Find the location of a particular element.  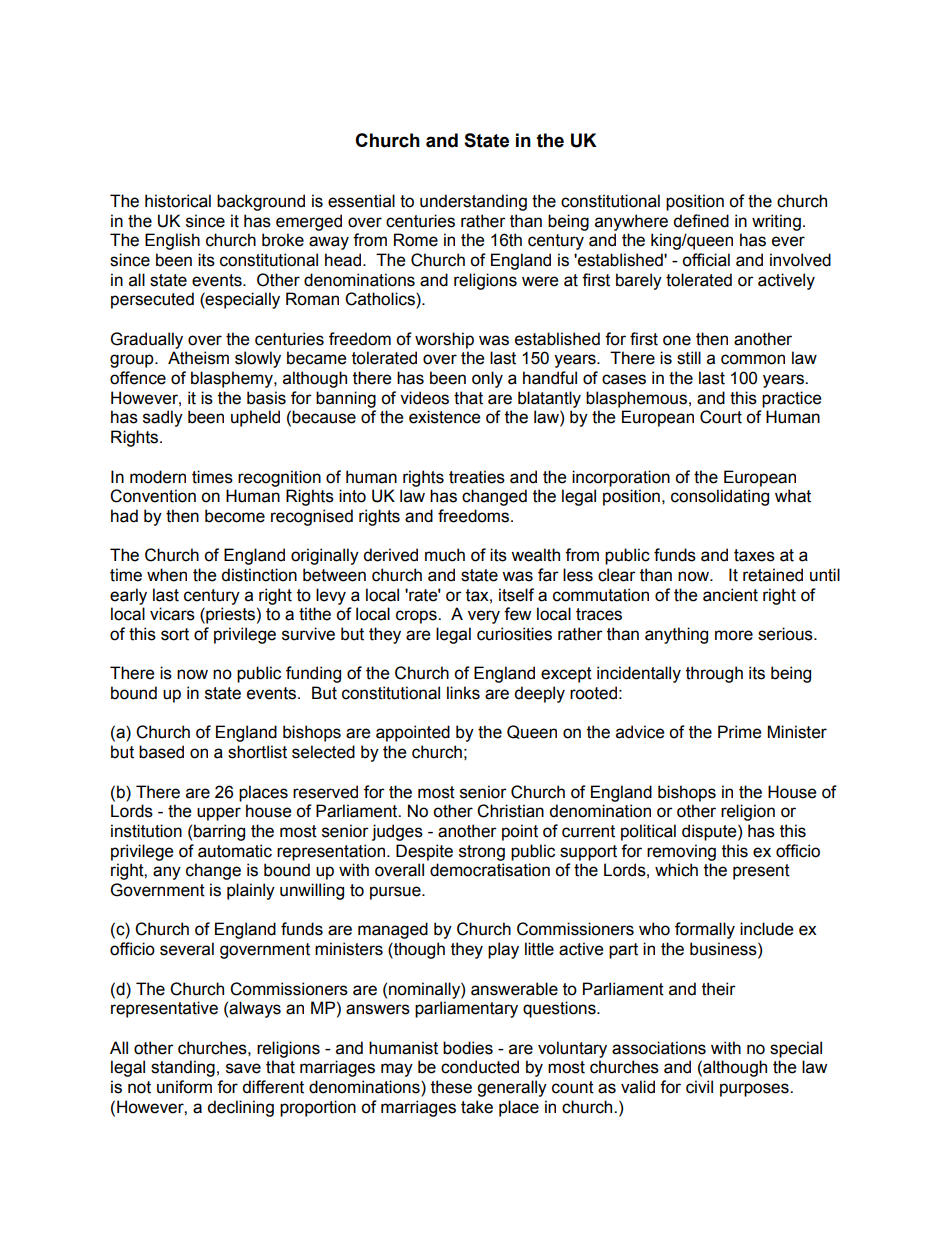

uniform is located at coordinates (184, 1087).
